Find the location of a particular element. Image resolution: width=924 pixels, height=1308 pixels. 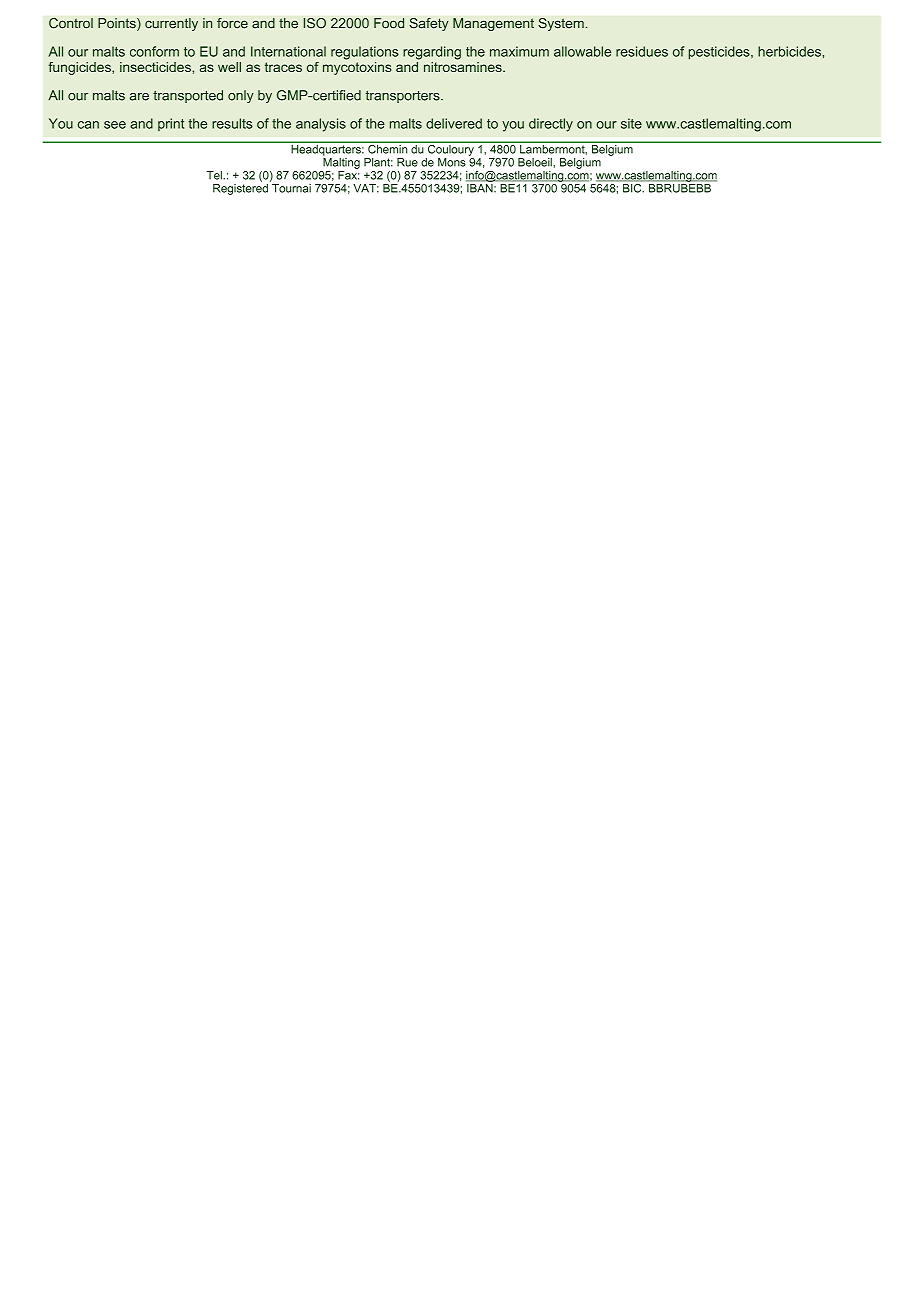

are is located at coordinates (139, 97).
